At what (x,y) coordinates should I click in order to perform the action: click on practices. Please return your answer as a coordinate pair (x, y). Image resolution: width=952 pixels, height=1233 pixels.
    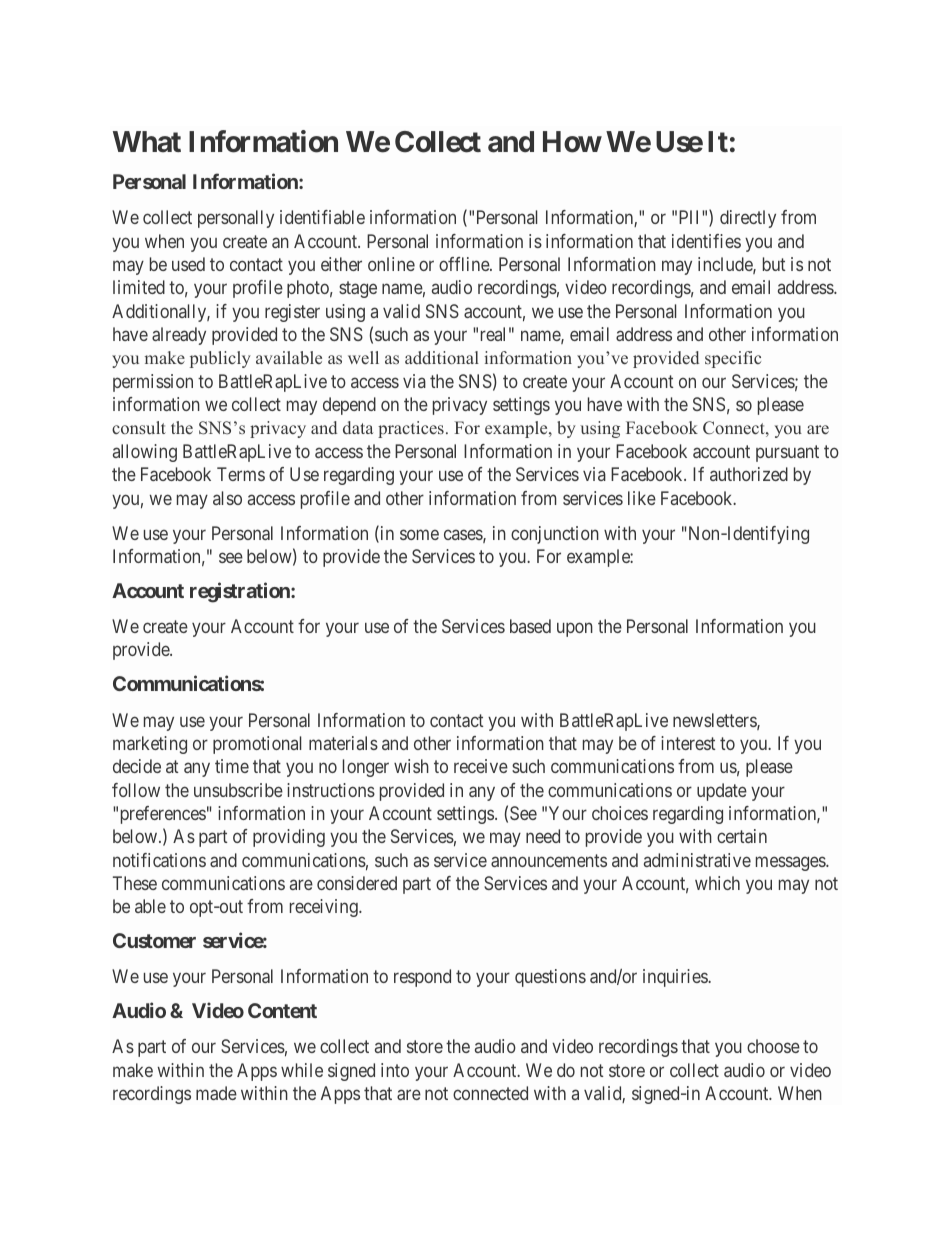
    Looking at the image, I should click on (411, 429).
